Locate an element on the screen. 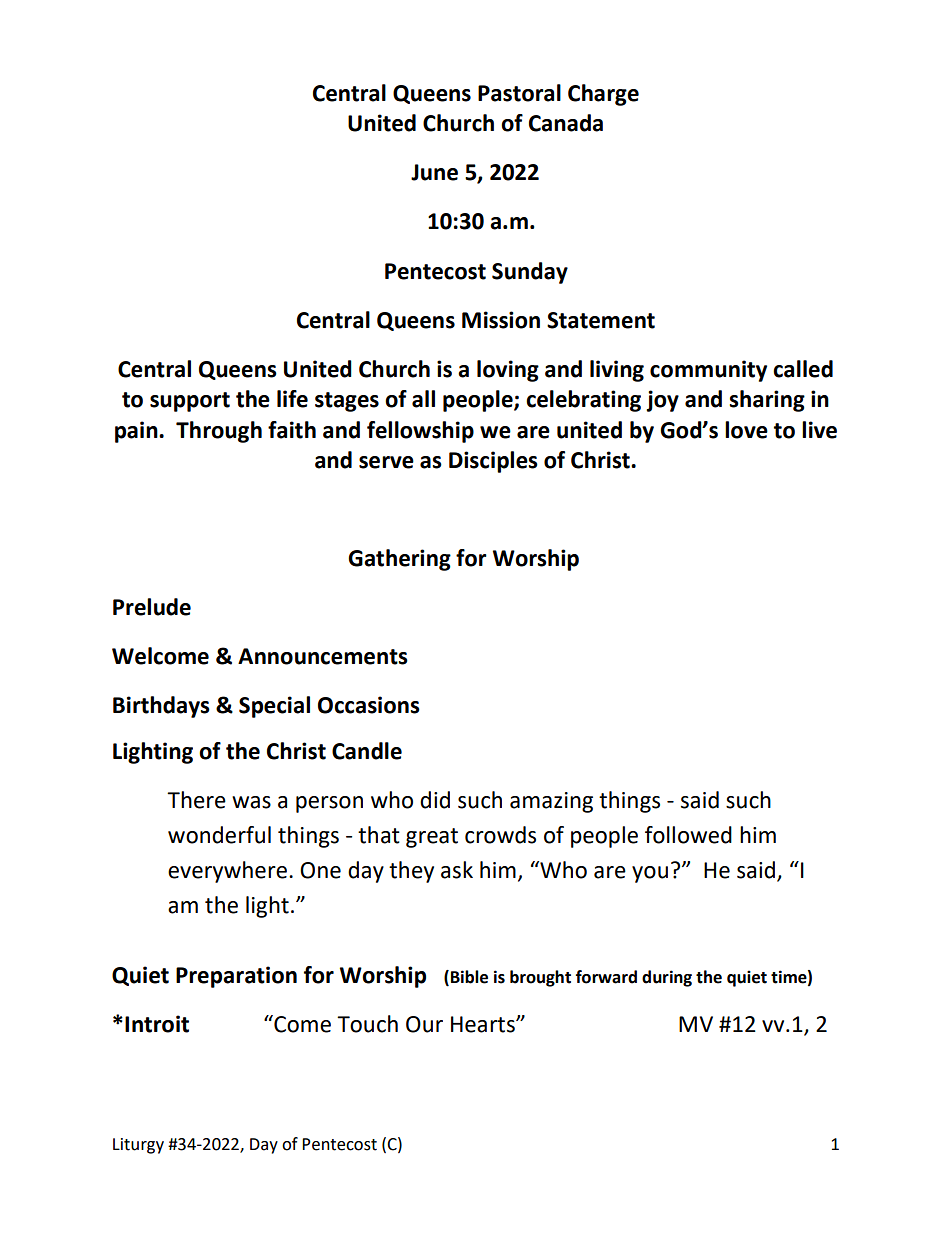 The image size is (952, 1233). love is located at coordinates (746, 430).
